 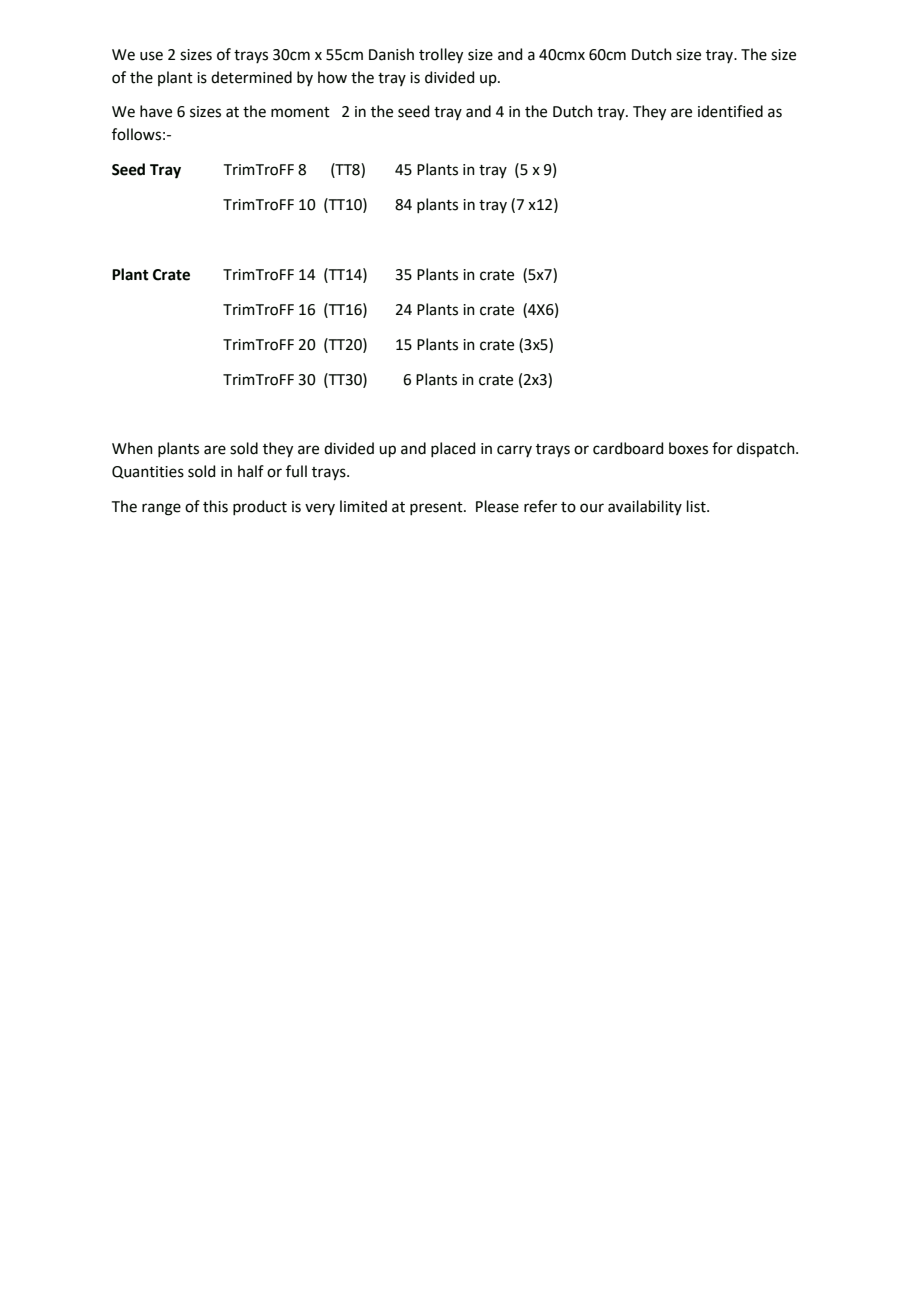 I want to click on this, so click(x=215, y=506).
